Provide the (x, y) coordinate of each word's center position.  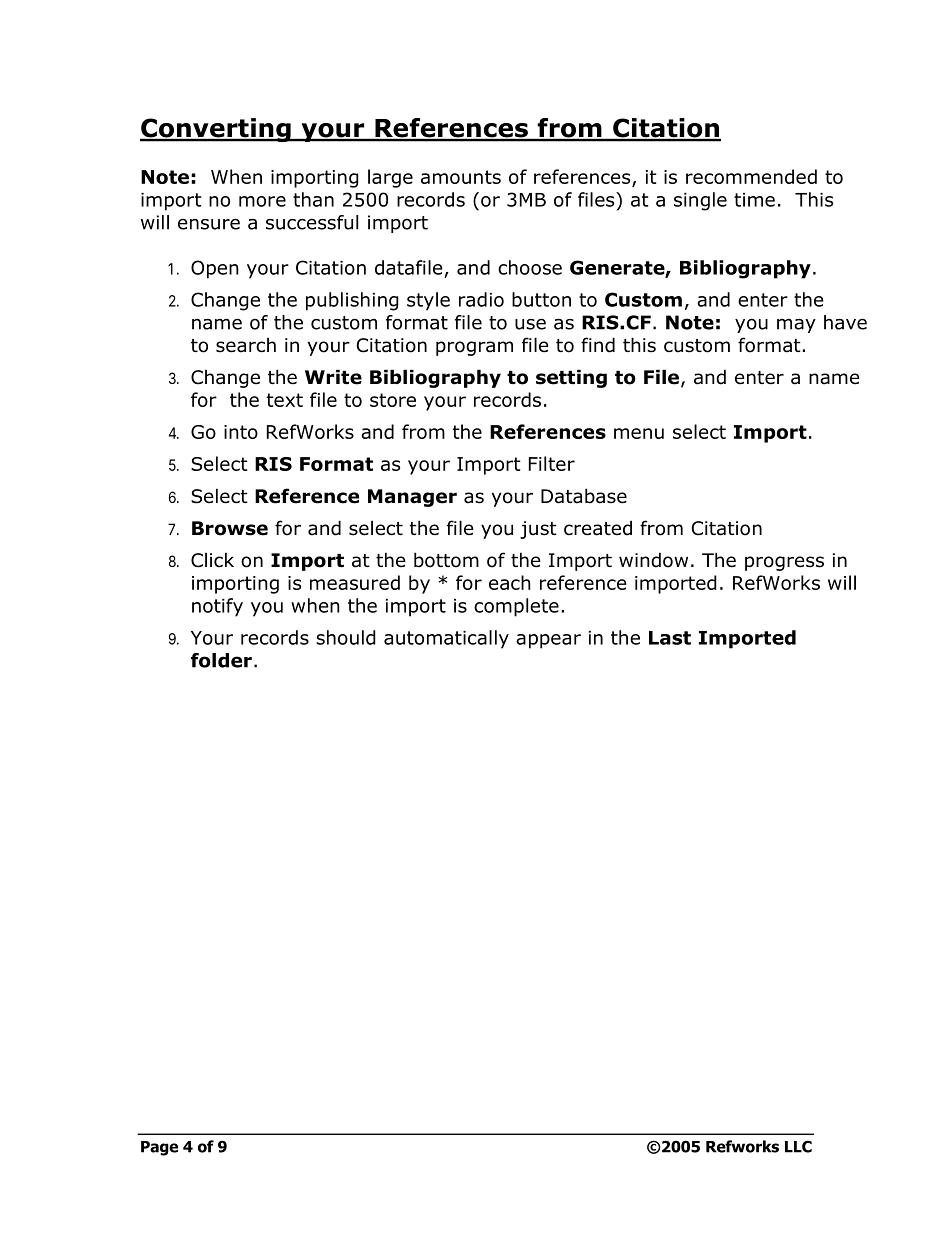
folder (221, 660)
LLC (798, 1146)
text (285, 400)
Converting (216, 130)
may (796, 326)
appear (548, 641)
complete (516, 607)
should (346, 637)
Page (159, 1148)
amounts (461, 177)
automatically (446, 639)
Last (670, 638)
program (474, 348)
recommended (751, 176)
